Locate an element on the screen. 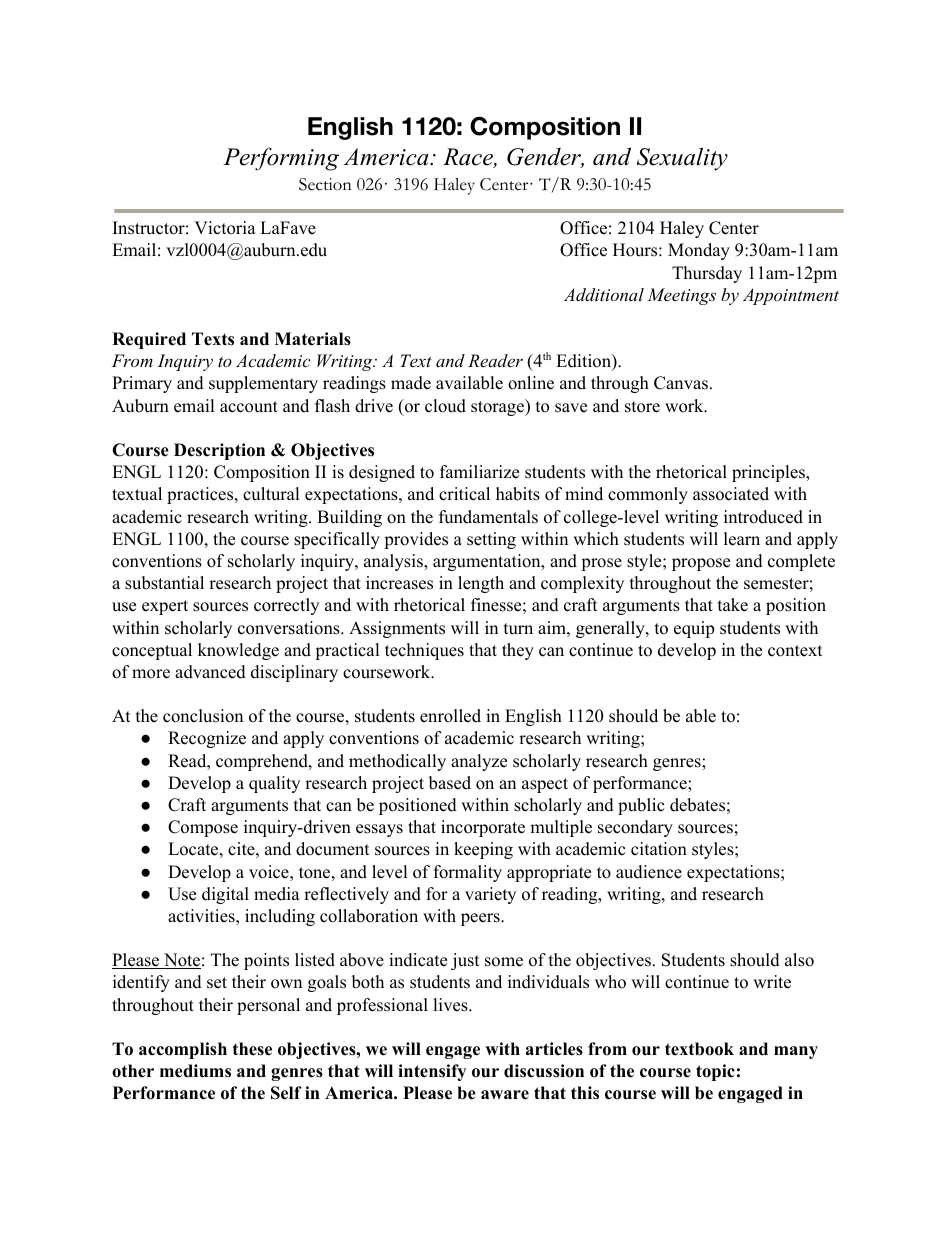 Image resolution: width=952 pixels, height=1233 pixels. mediums is located at coordinates (195, 1071).
